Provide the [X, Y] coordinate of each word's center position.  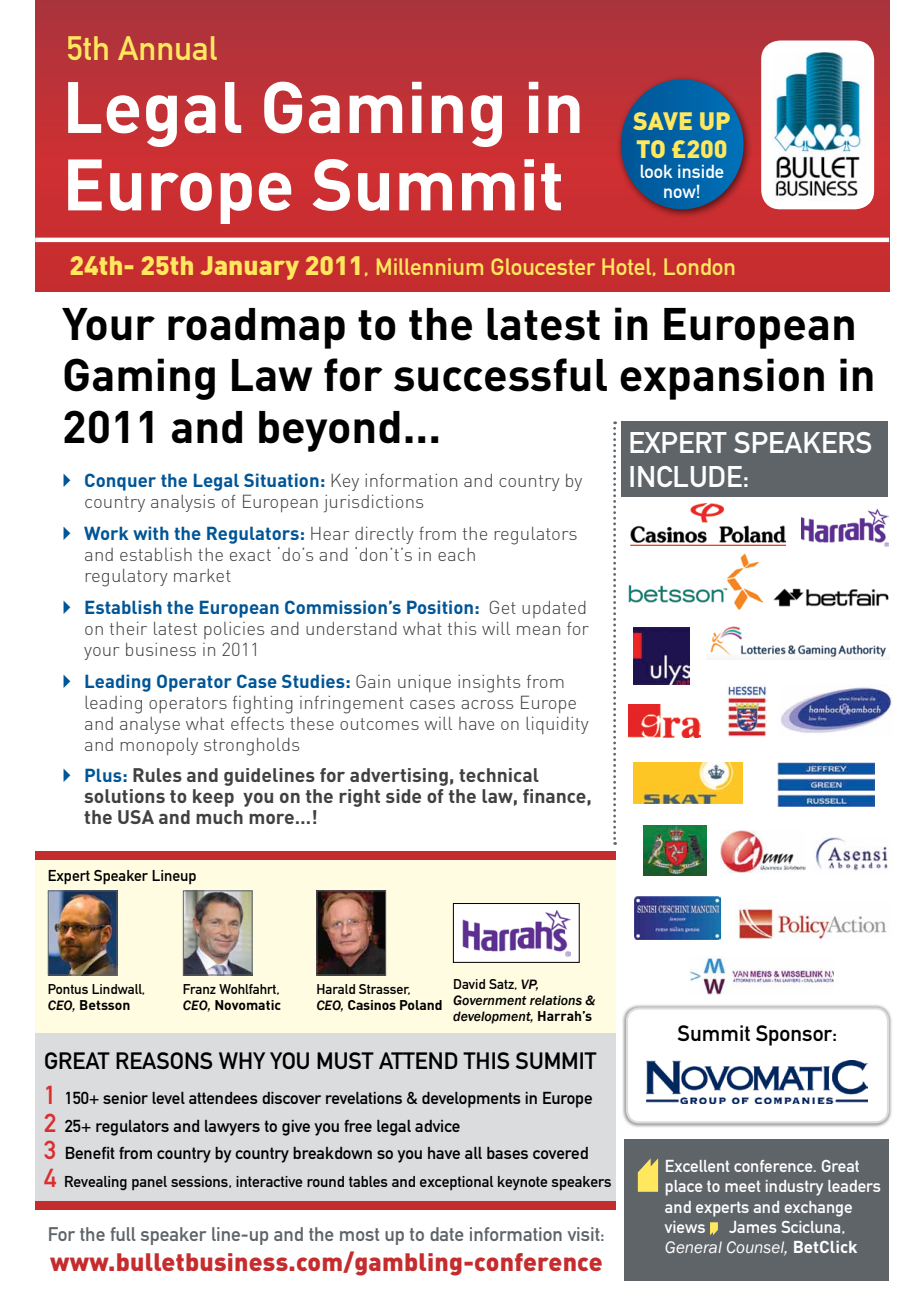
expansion [722, 379]
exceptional [456, 1183]
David [469, 984]
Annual [167, 48]
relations [556, 1000]
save [662, 121]
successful [500, 375]
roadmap [256, 328]
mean [538, 630]
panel [149, 1183]
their [128, 628]
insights [489, 684]
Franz [199, 989]
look [657, 171]
